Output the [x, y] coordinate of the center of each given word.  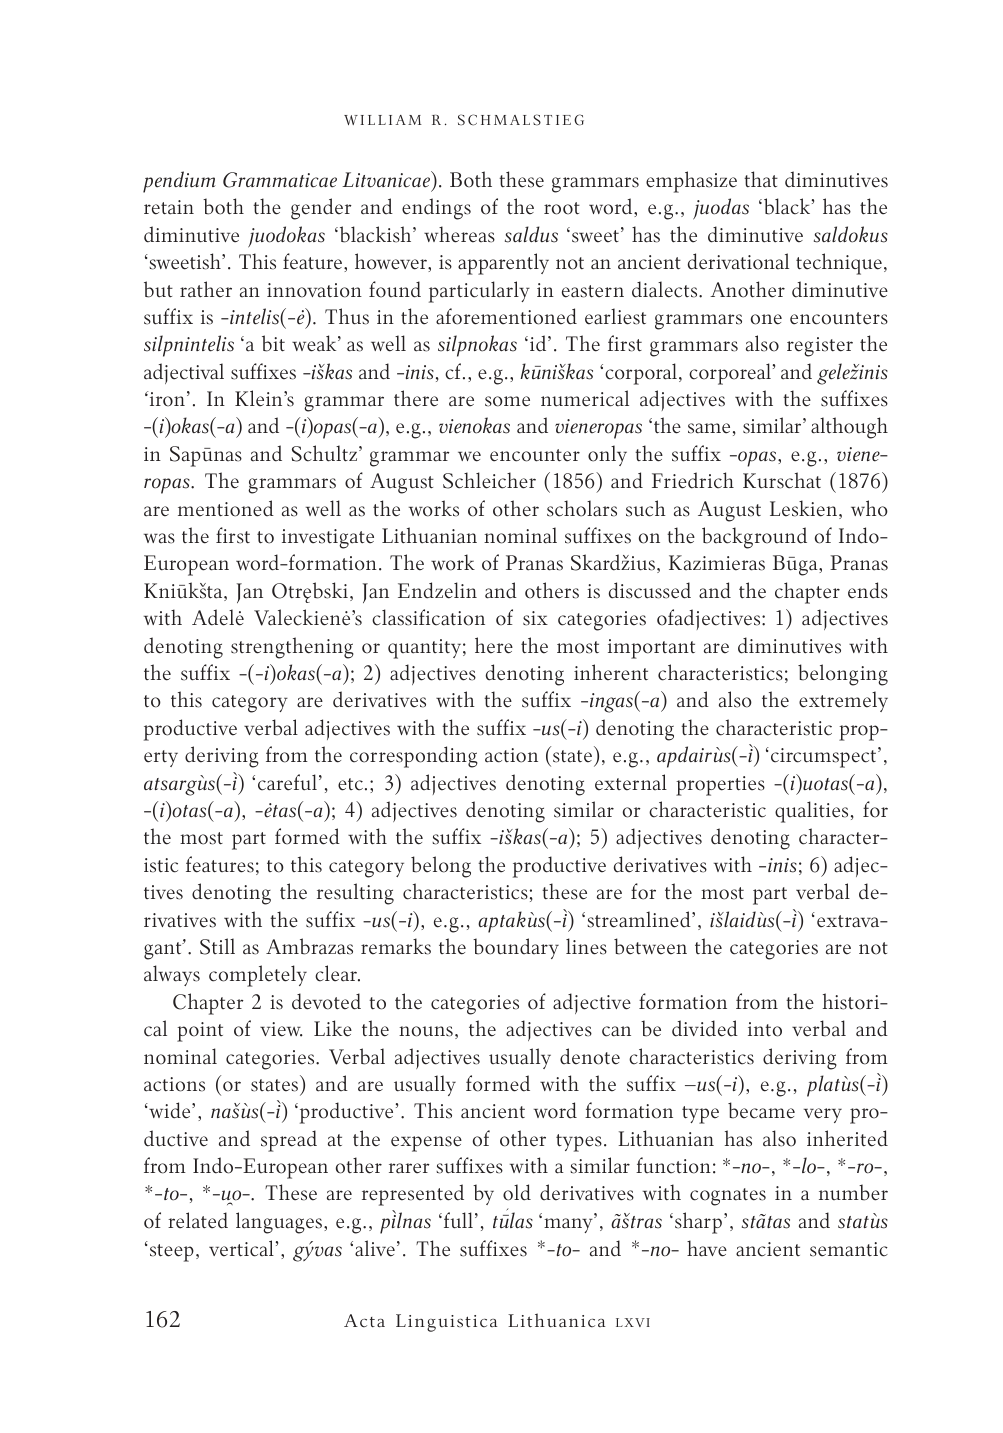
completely [258, 976]
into [765, 1029]
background [754, 538]
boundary [516, 948]
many [569, 1225]
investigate [328, 539]
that [761, 179]
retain [169, 207]
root [562, 208]
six [535, 618]
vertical [241, 1248]
